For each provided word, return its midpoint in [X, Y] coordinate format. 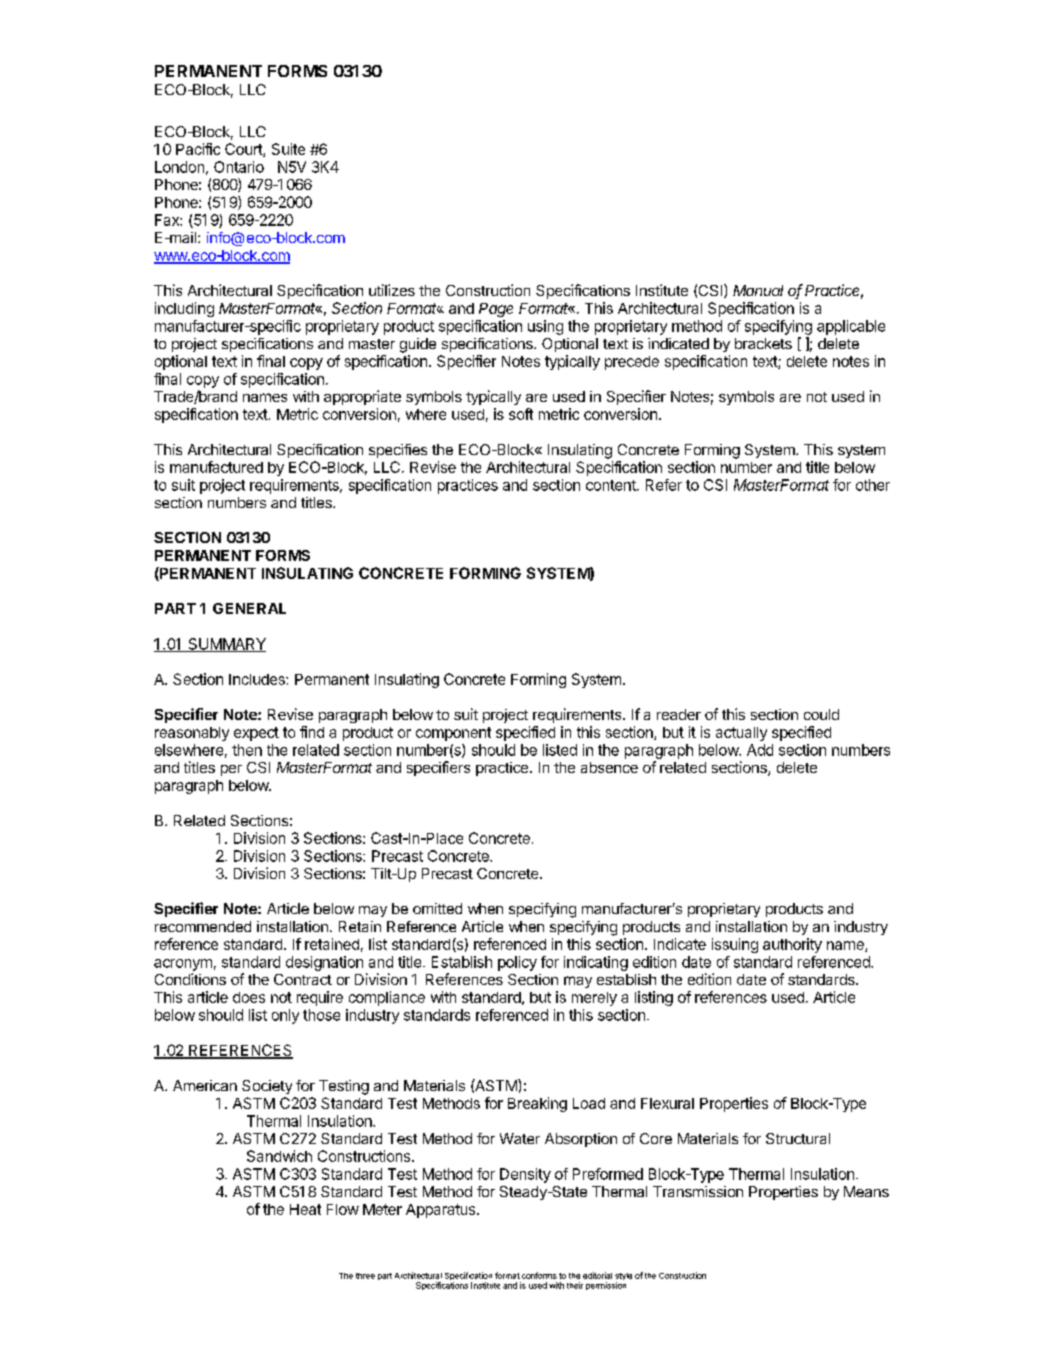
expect [256, 734]
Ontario [239, 167]
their [575, 1285]
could [821, 714]
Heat [305, 1209]
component [453, 734]
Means [866, 1191]
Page [496, 310]
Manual [758, 290]
